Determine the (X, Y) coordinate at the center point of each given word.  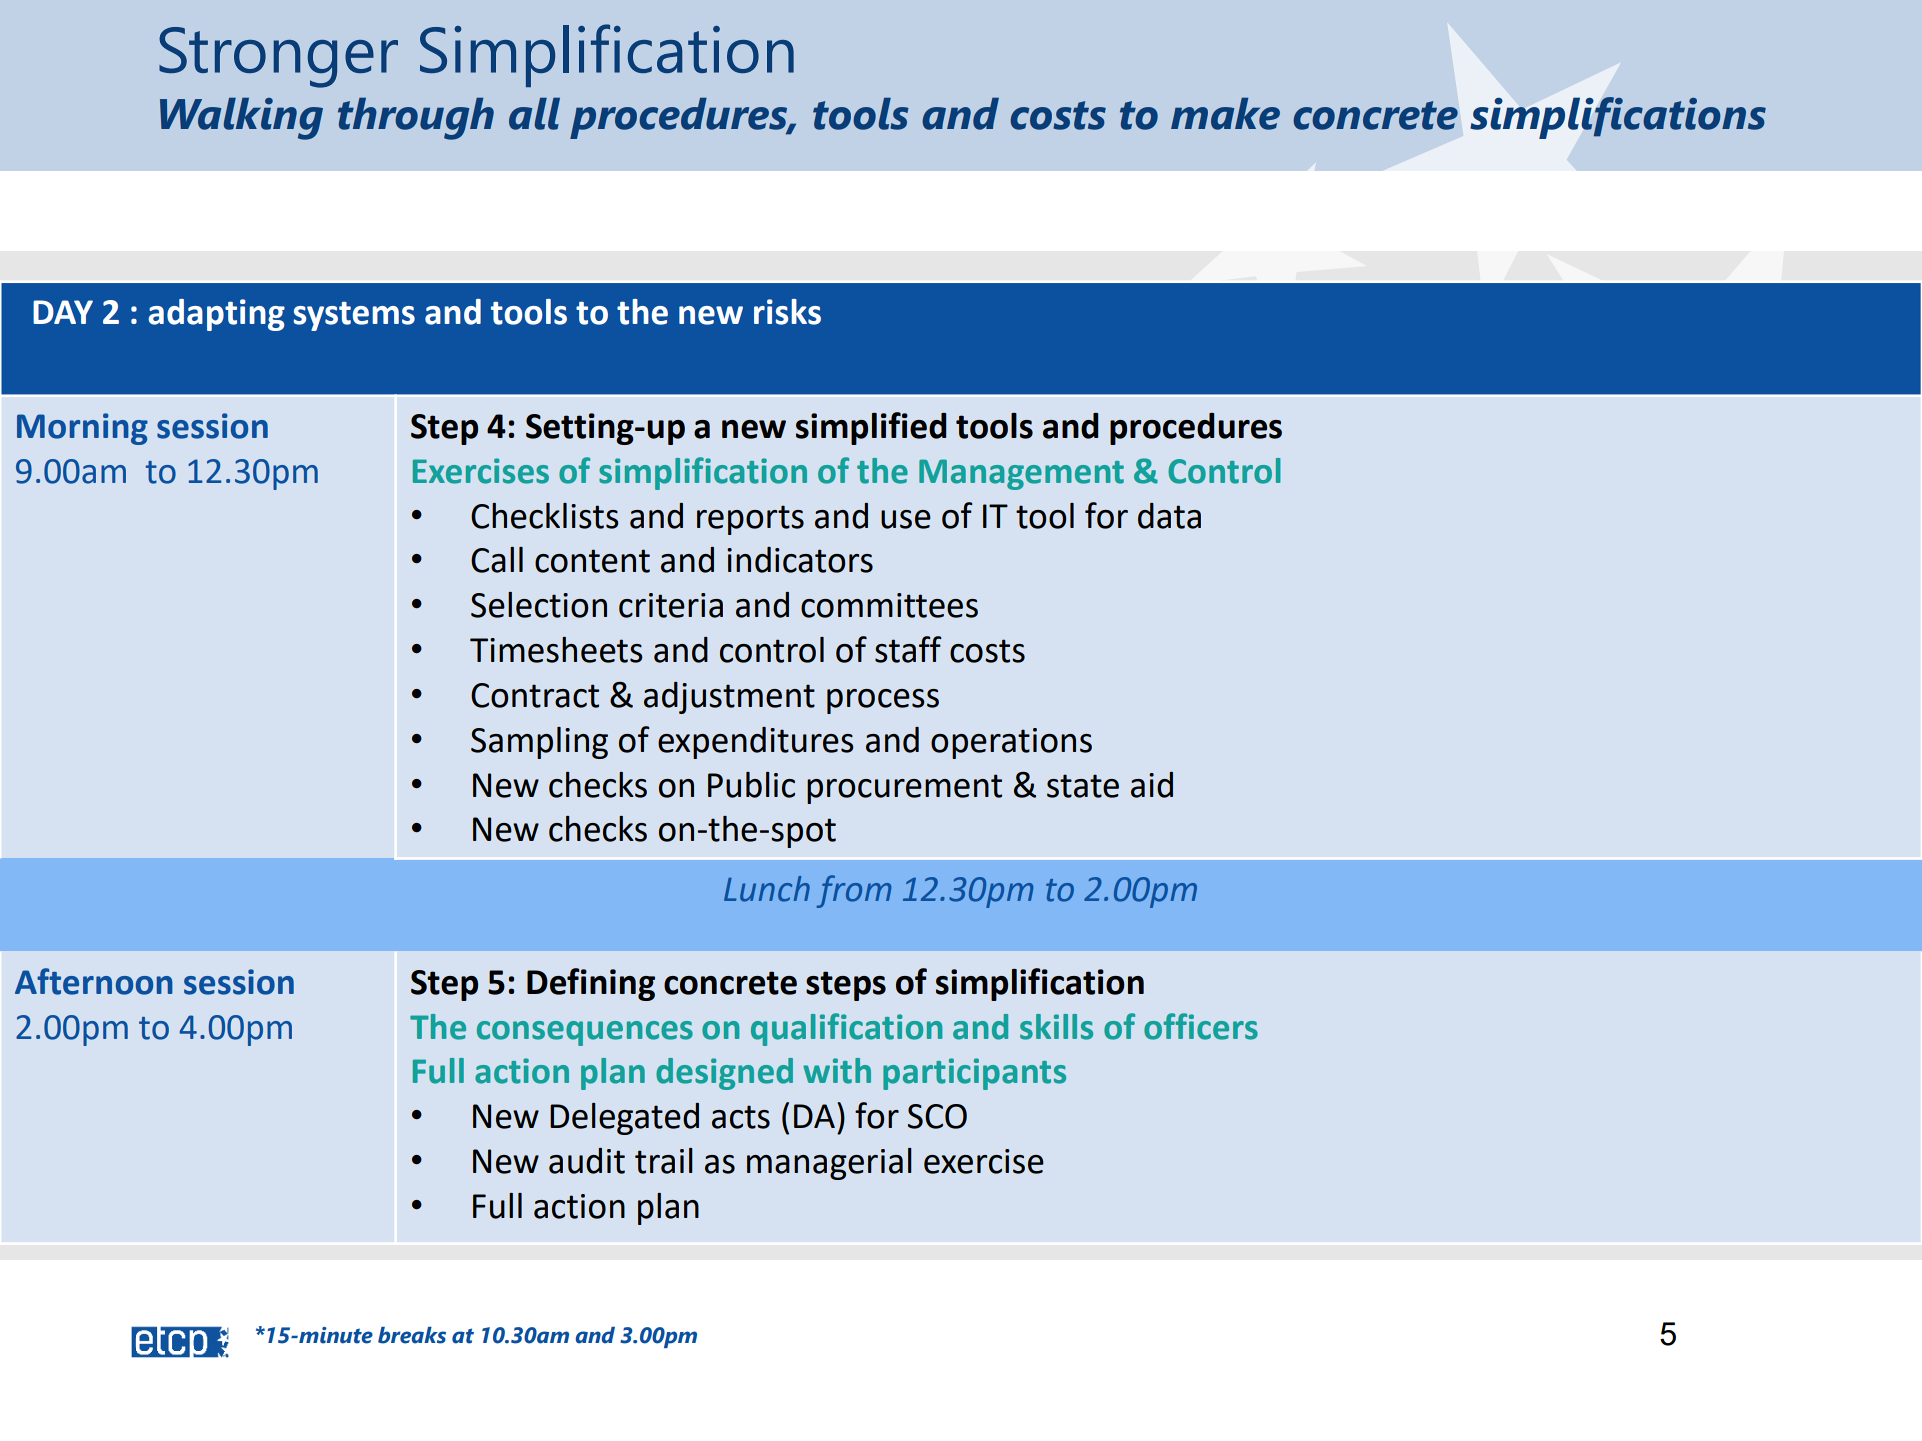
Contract (535, 695)
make (1225, 114)
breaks (412, 1335)
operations (1011, 743)
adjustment (729, 698)
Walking (241, 119)
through (416, 119)
